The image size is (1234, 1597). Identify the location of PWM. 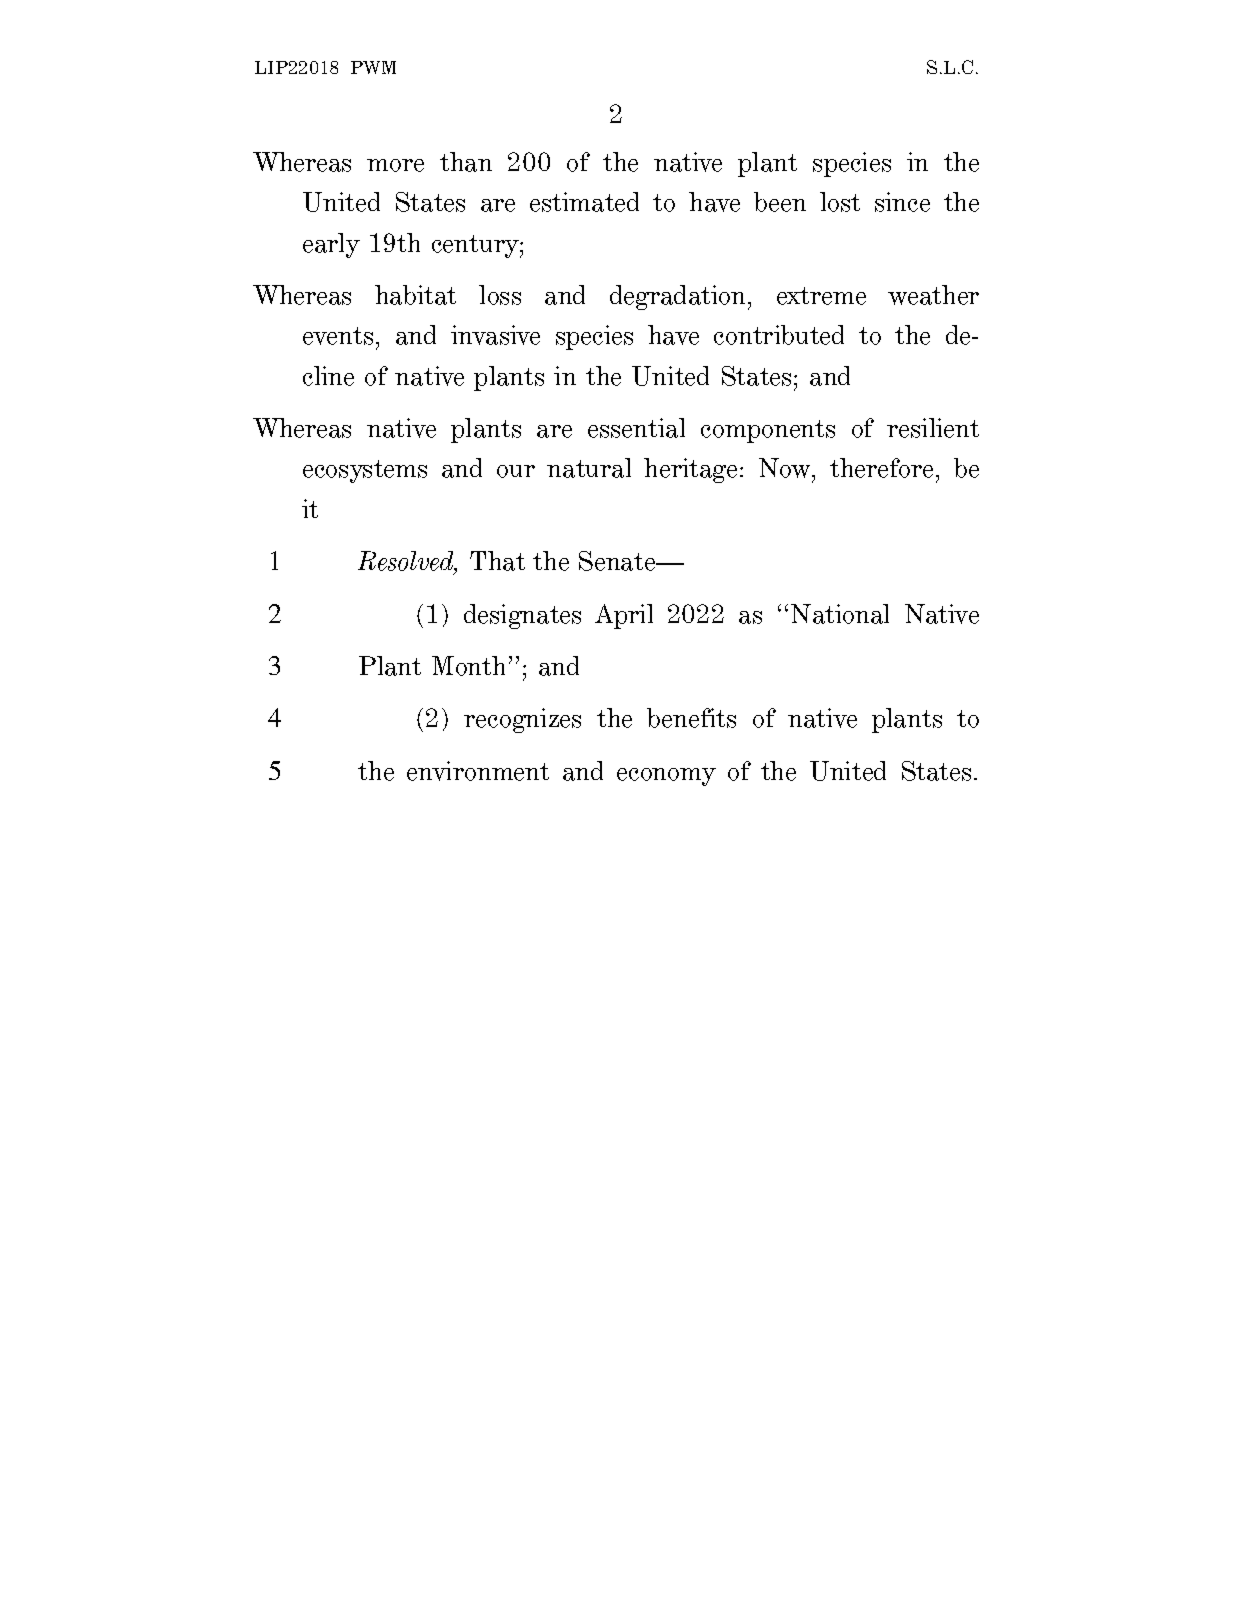
(373, 67).
